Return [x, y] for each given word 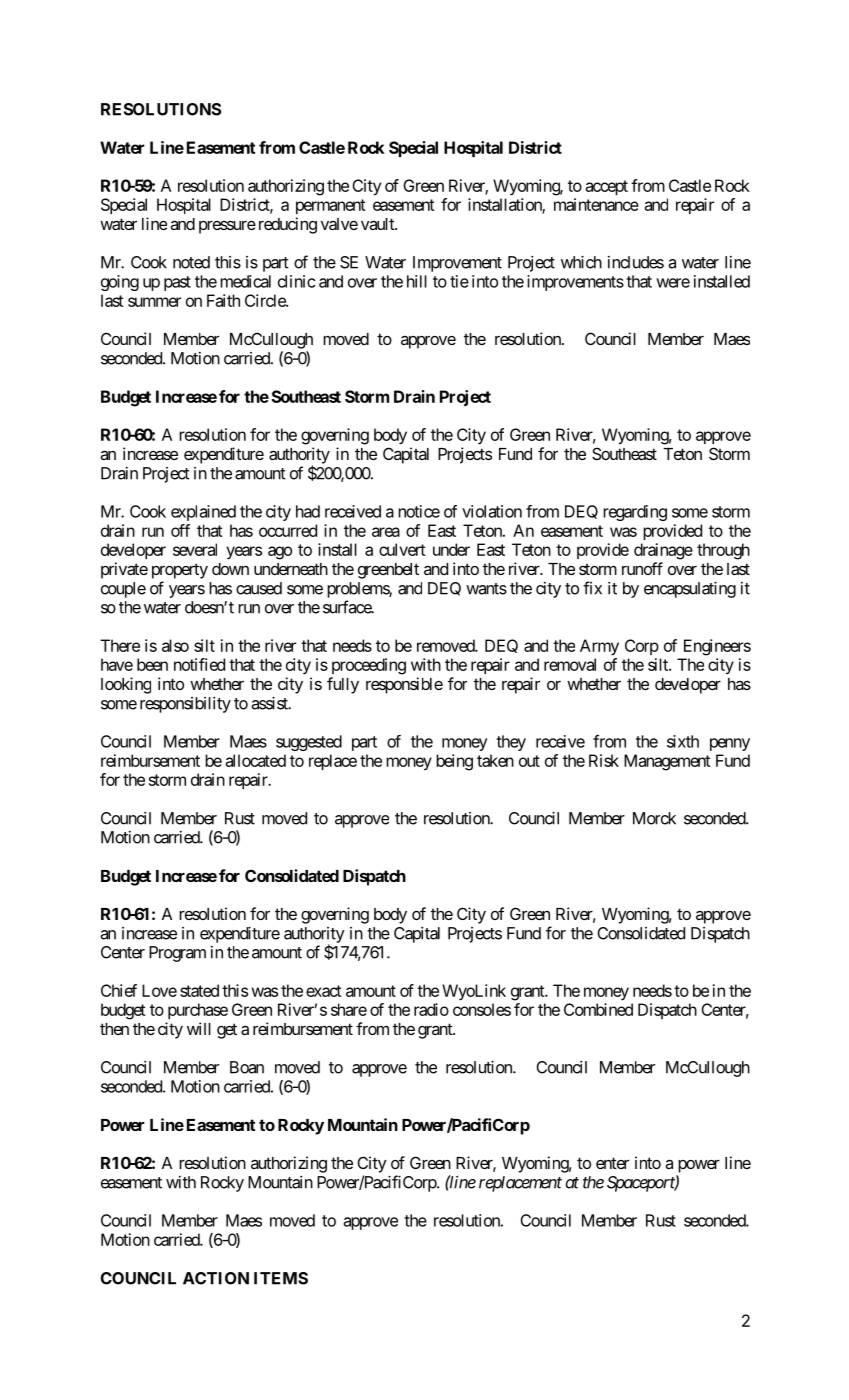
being [454, 762]
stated [199, 990]
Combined [598, 1009]
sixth [683, 741]
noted [191, 262]
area [386, 532]
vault [378, 224]
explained [203, 513]
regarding [635, 513]
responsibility [185, 705]
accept [606, 187]
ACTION [216, 1278]
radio [431, 1009]
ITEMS [281, 1278]
